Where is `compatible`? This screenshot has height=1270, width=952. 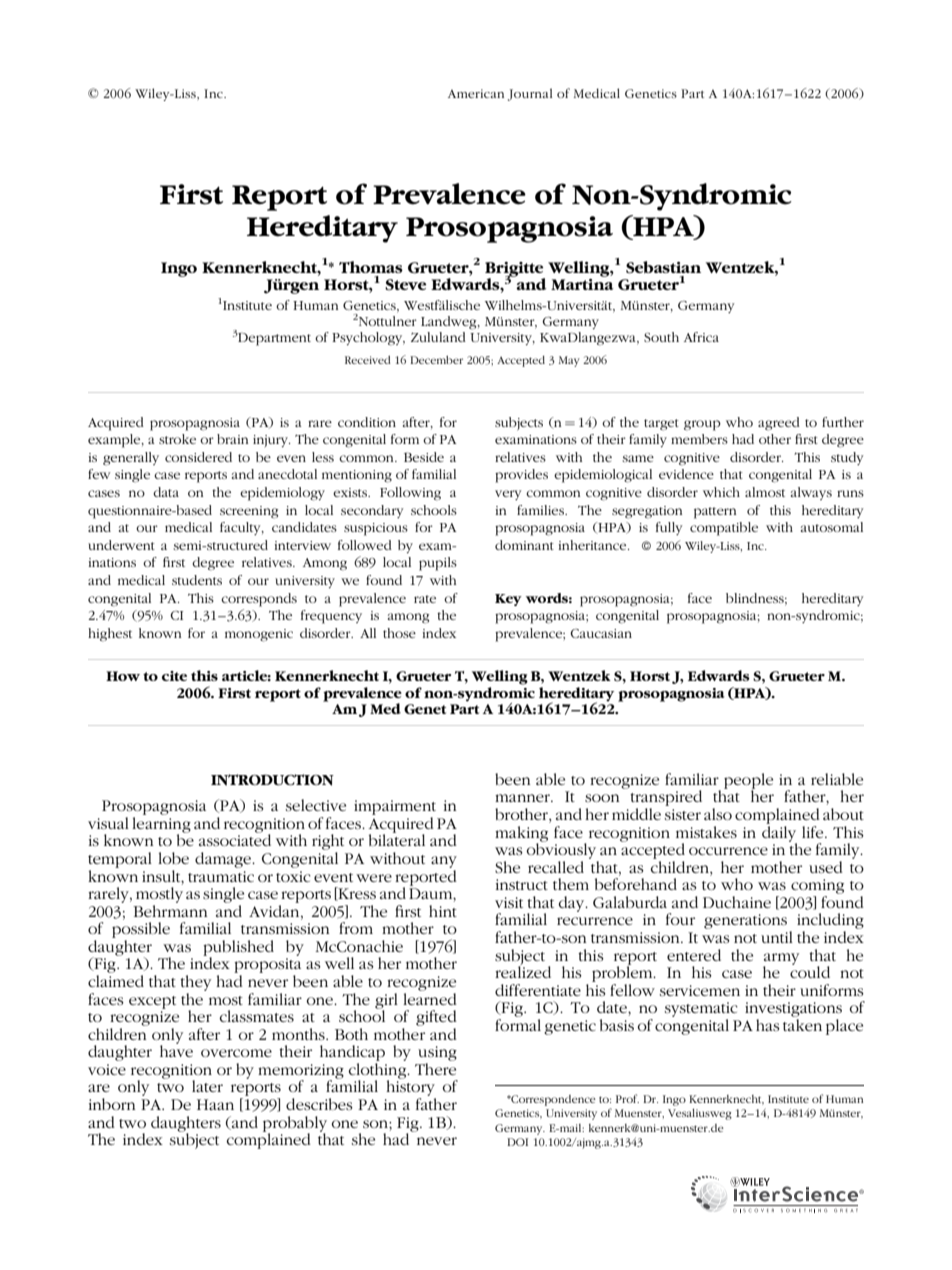
compatible is located at coordinates (724, 529).
